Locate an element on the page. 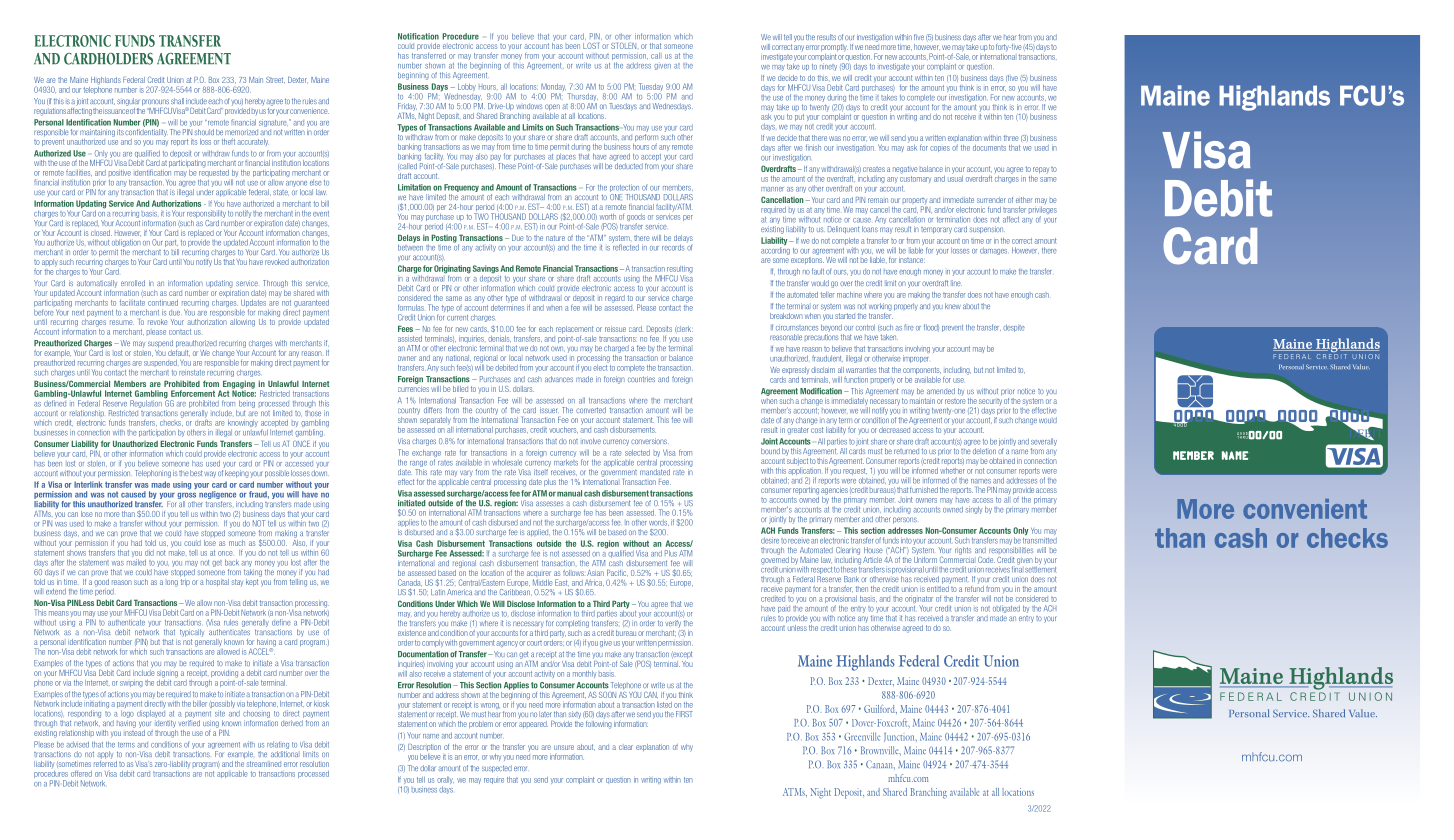  suspension is located at coordinates (987, 230).
